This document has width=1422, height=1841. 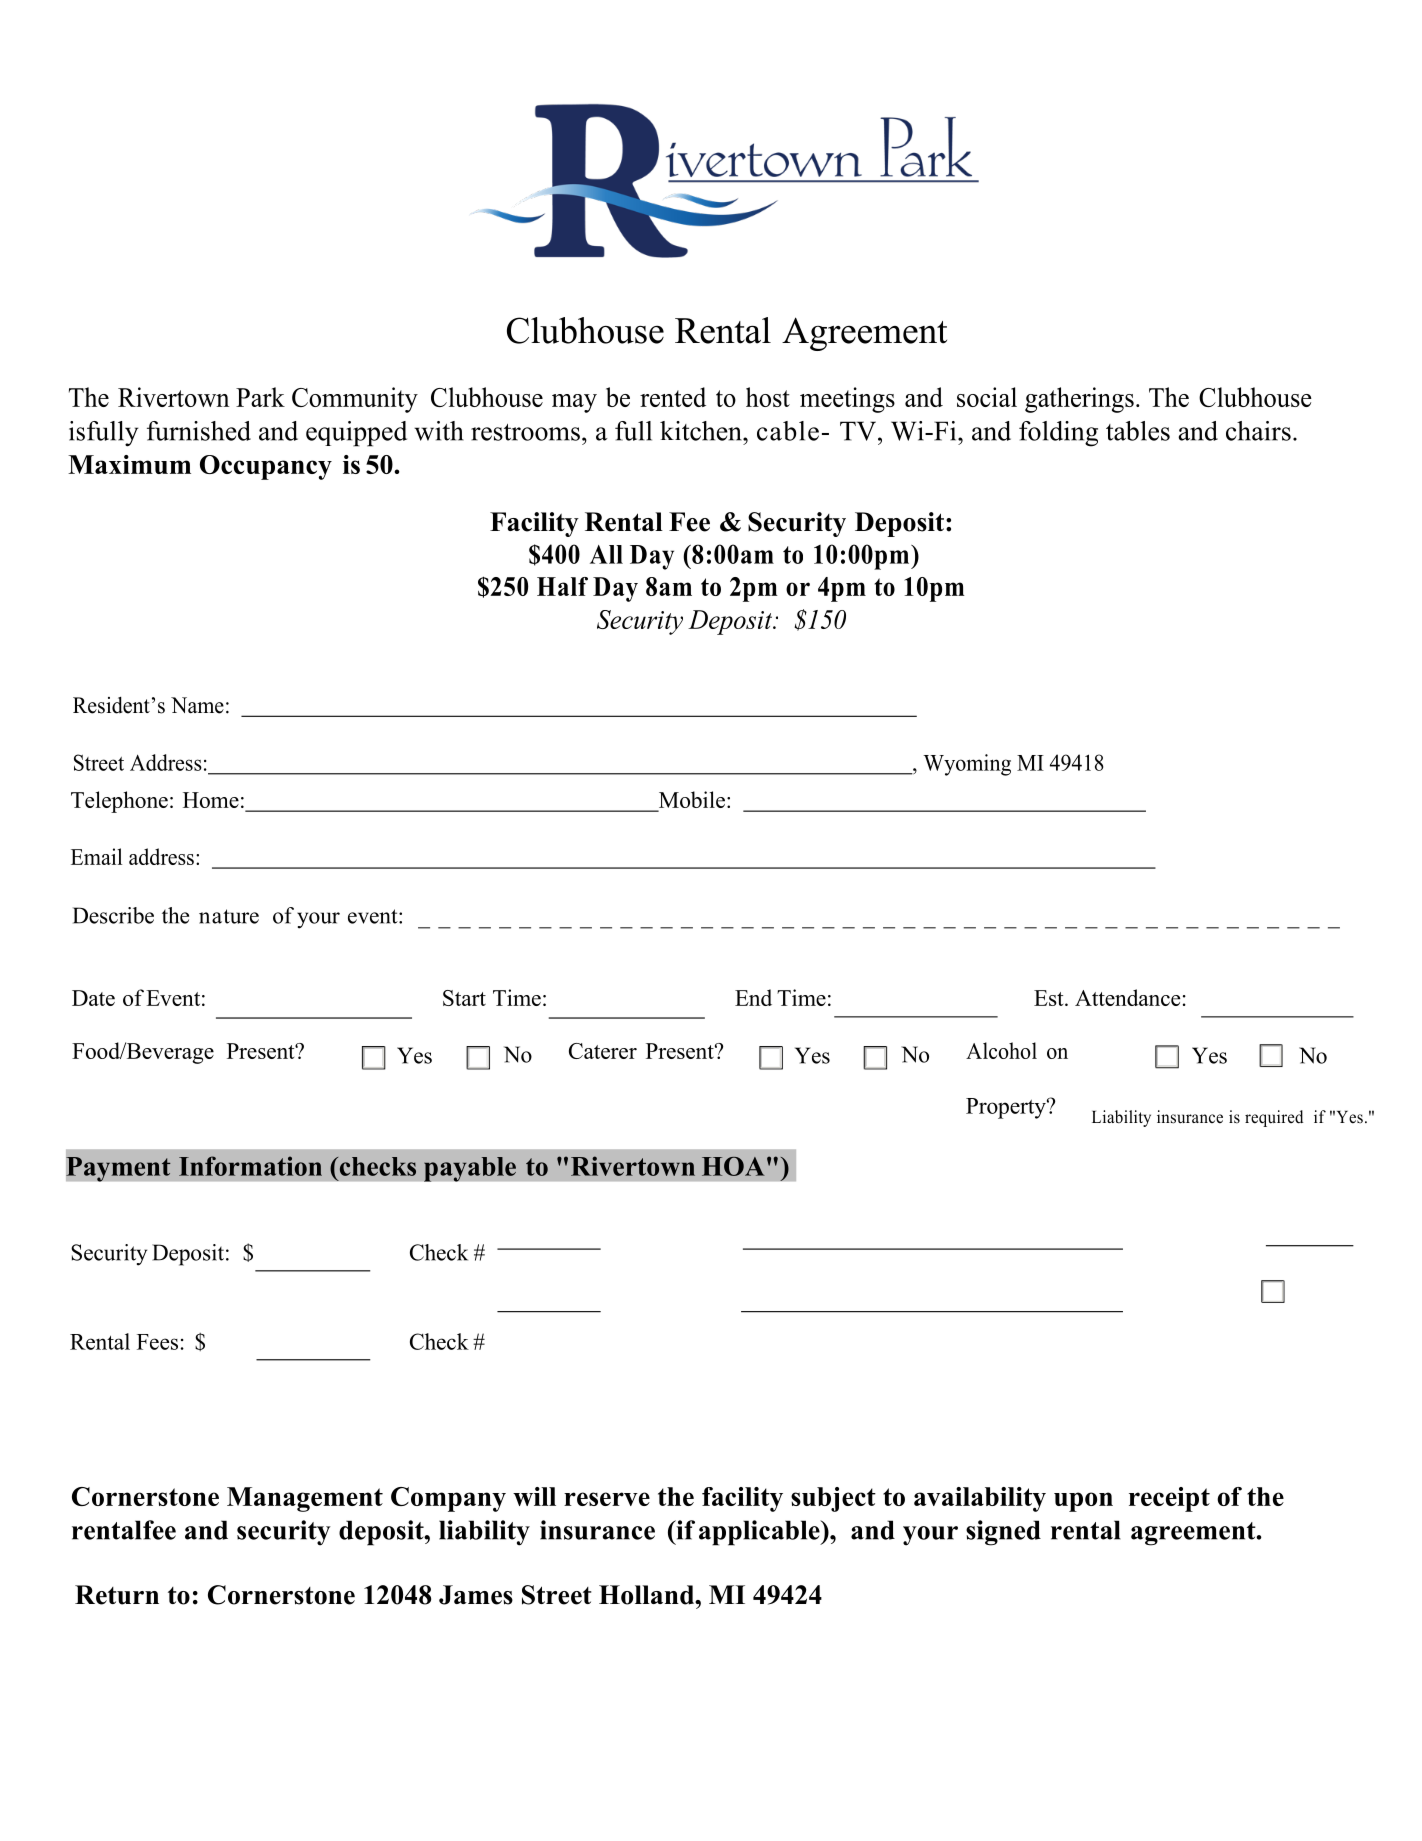 What do you see at coordinates (1138, 431) in the document?
I see `tables` at bounding box center [1138, 431].
